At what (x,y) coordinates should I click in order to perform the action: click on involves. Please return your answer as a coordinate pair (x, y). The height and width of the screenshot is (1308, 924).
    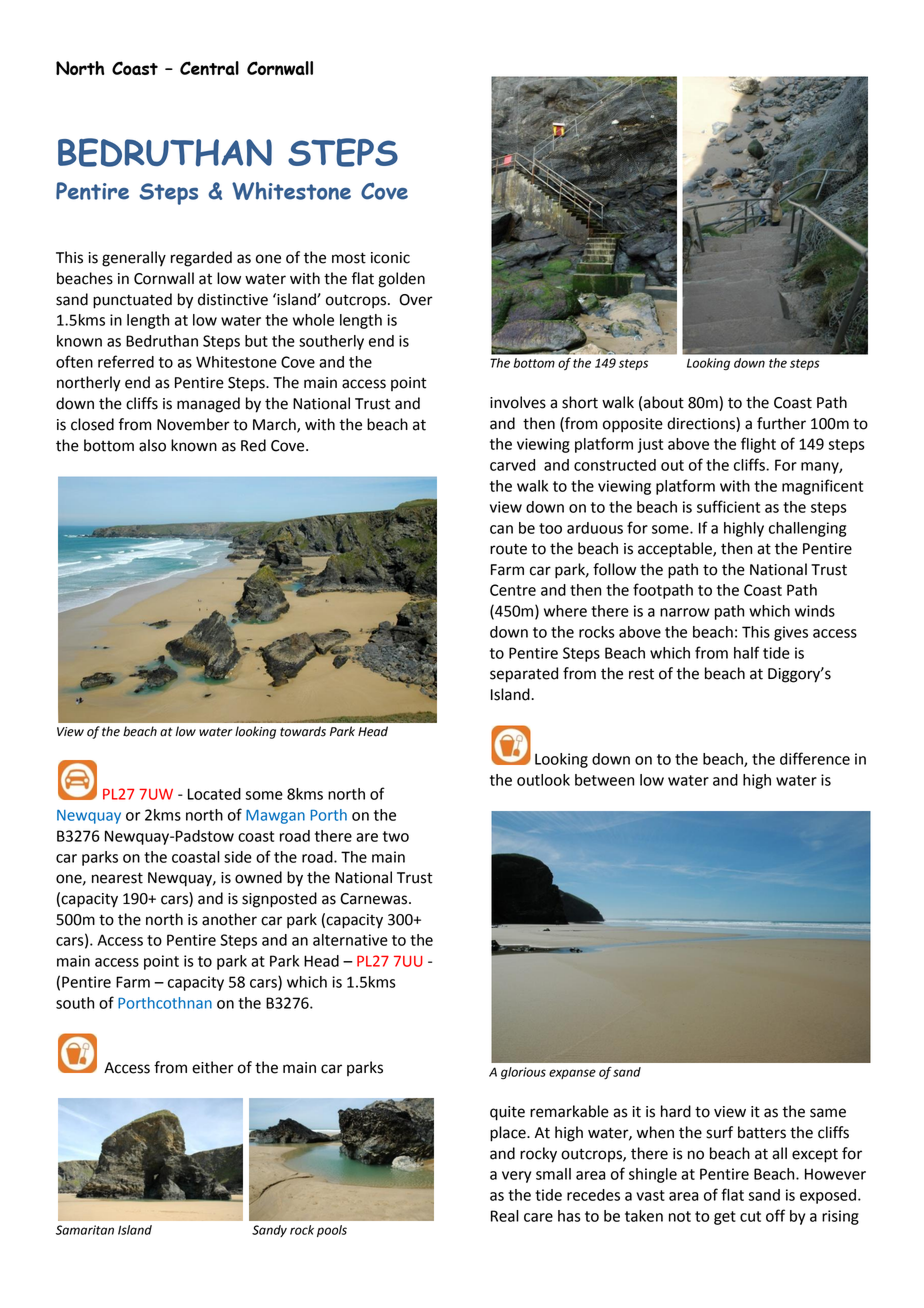
    Looking at the image, I should click on (518, 402).
